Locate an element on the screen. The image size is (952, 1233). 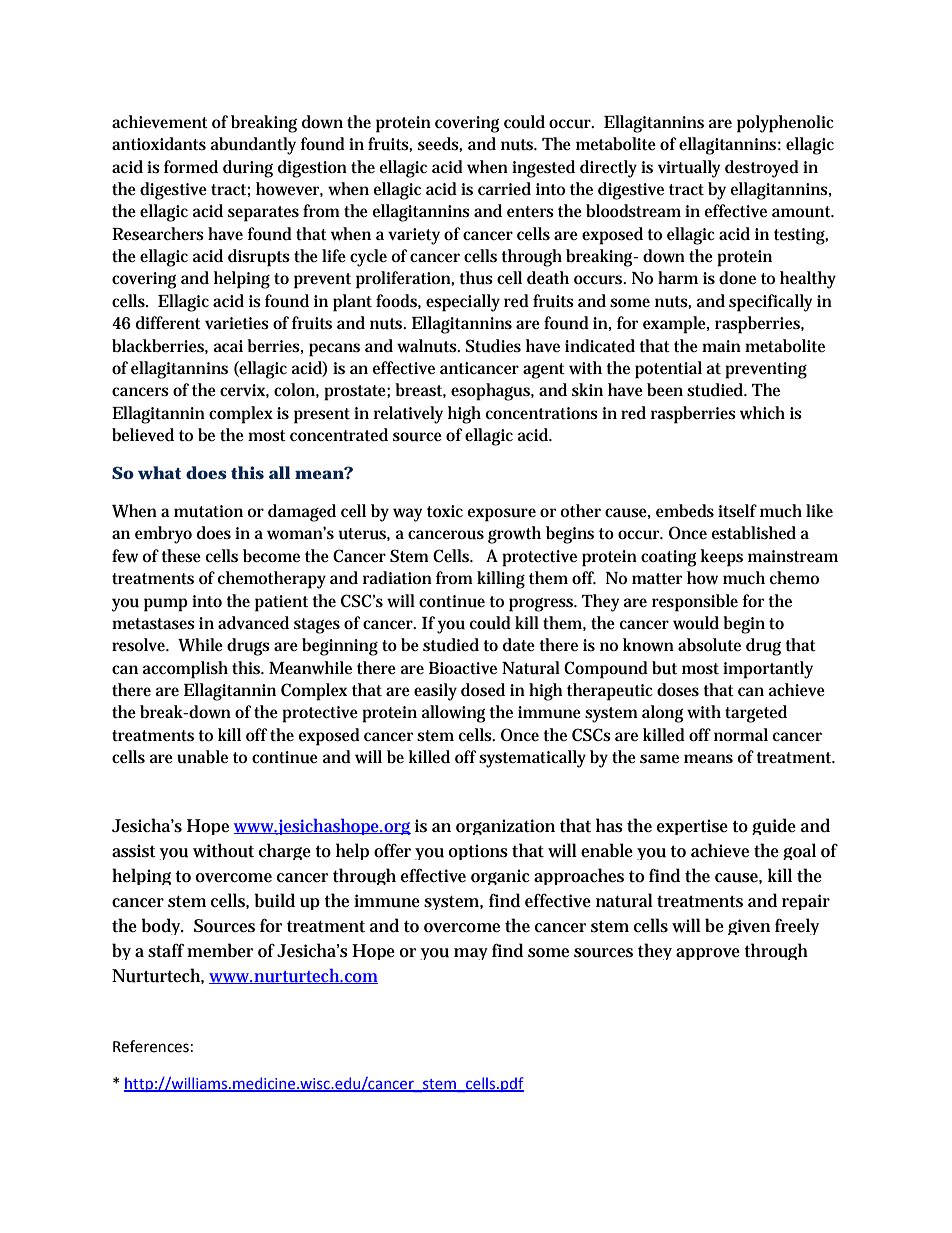
normal is located at coordinates (741, 734).
